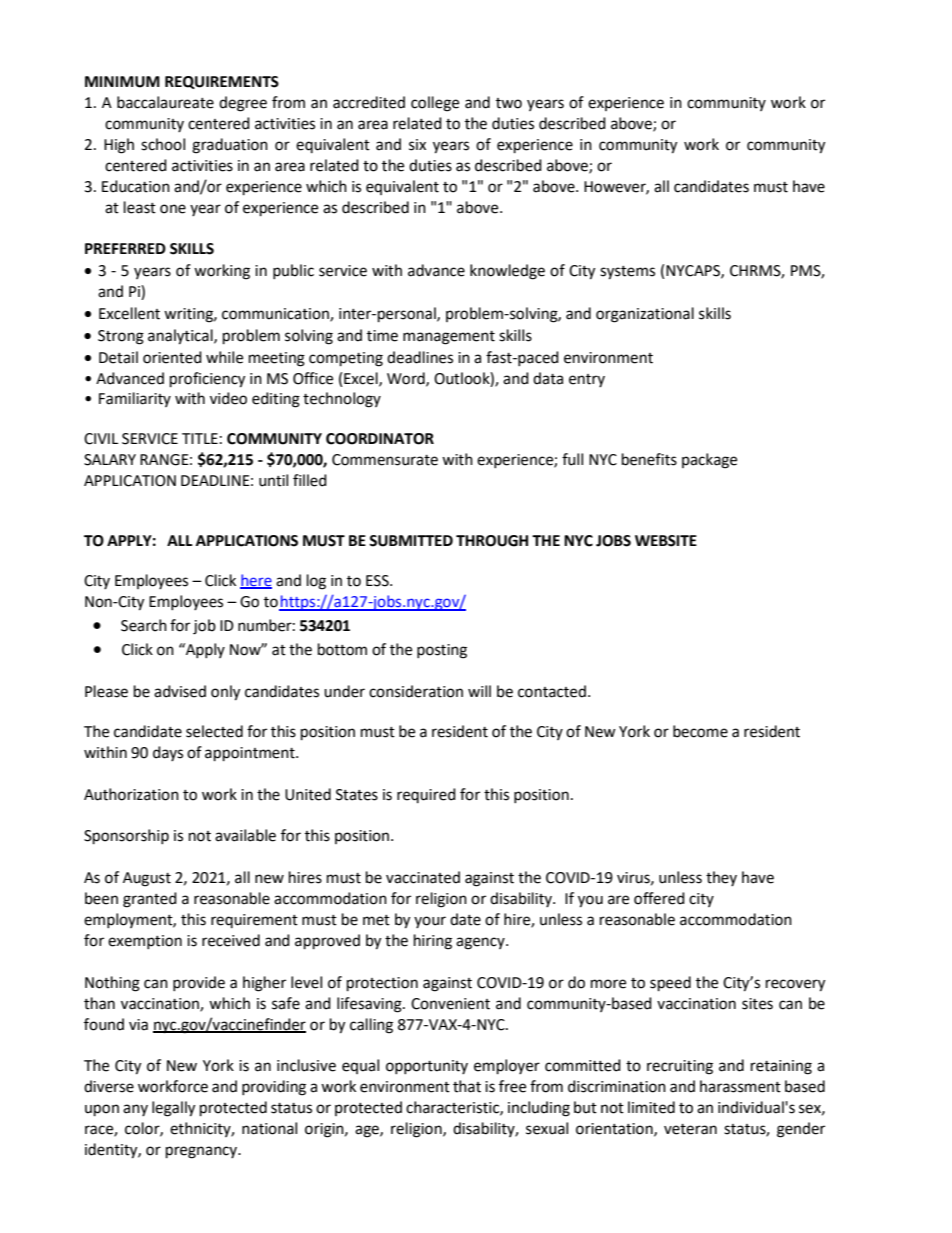 This document has height=1233, width=952. What do you see at coordinates (147, 879) in the document?
I see `August` at bounding box center [147, 879].
